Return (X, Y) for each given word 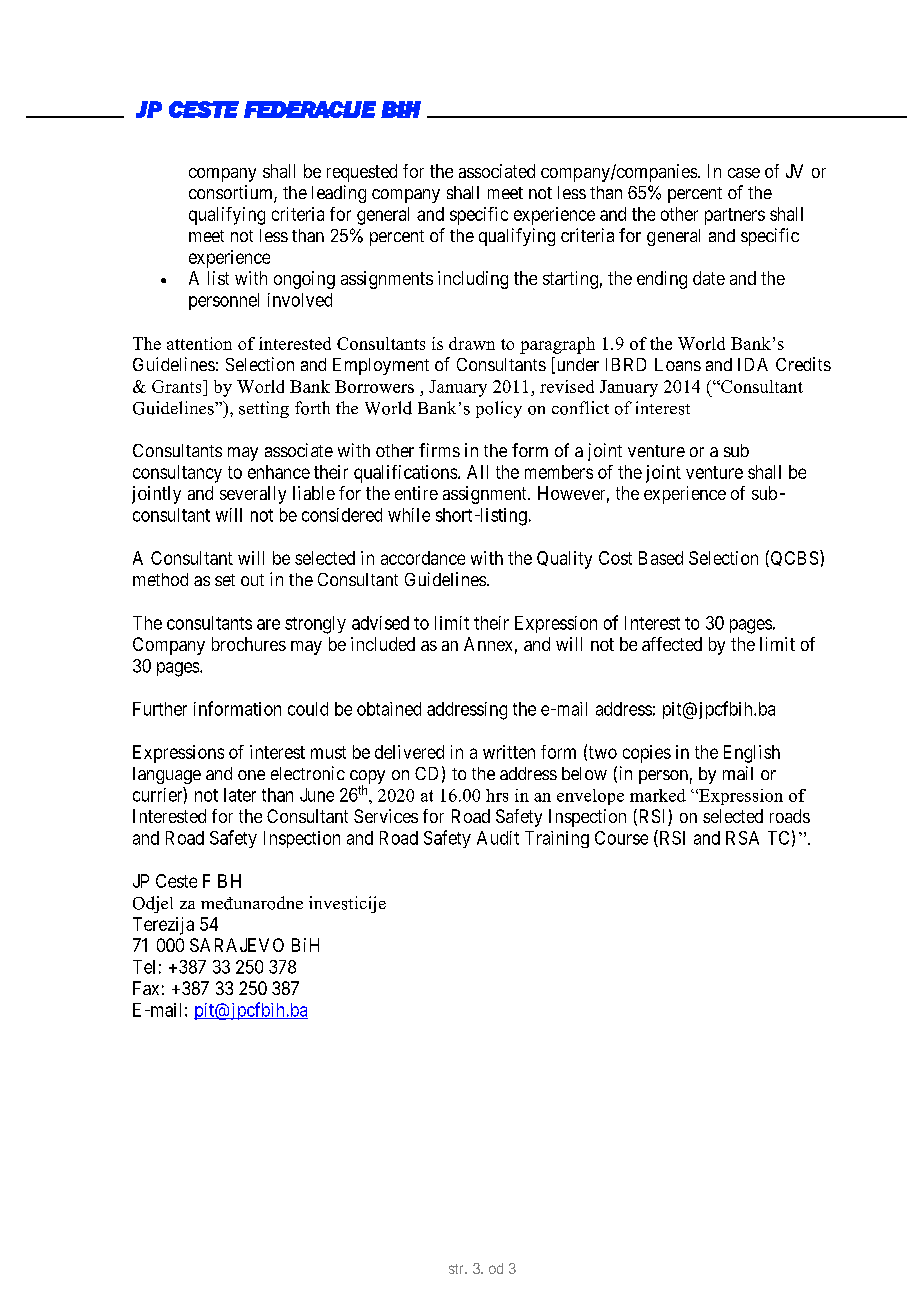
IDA (753, 364)
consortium (232, 193)
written (509, 752)
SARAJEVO (237, 945)
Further (160, 709)
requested (362, 173)
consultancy (177, 474)
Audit (498, 838)
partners (735, 216)
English (752, 754)
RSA (742, 838)
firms (439, 450)
